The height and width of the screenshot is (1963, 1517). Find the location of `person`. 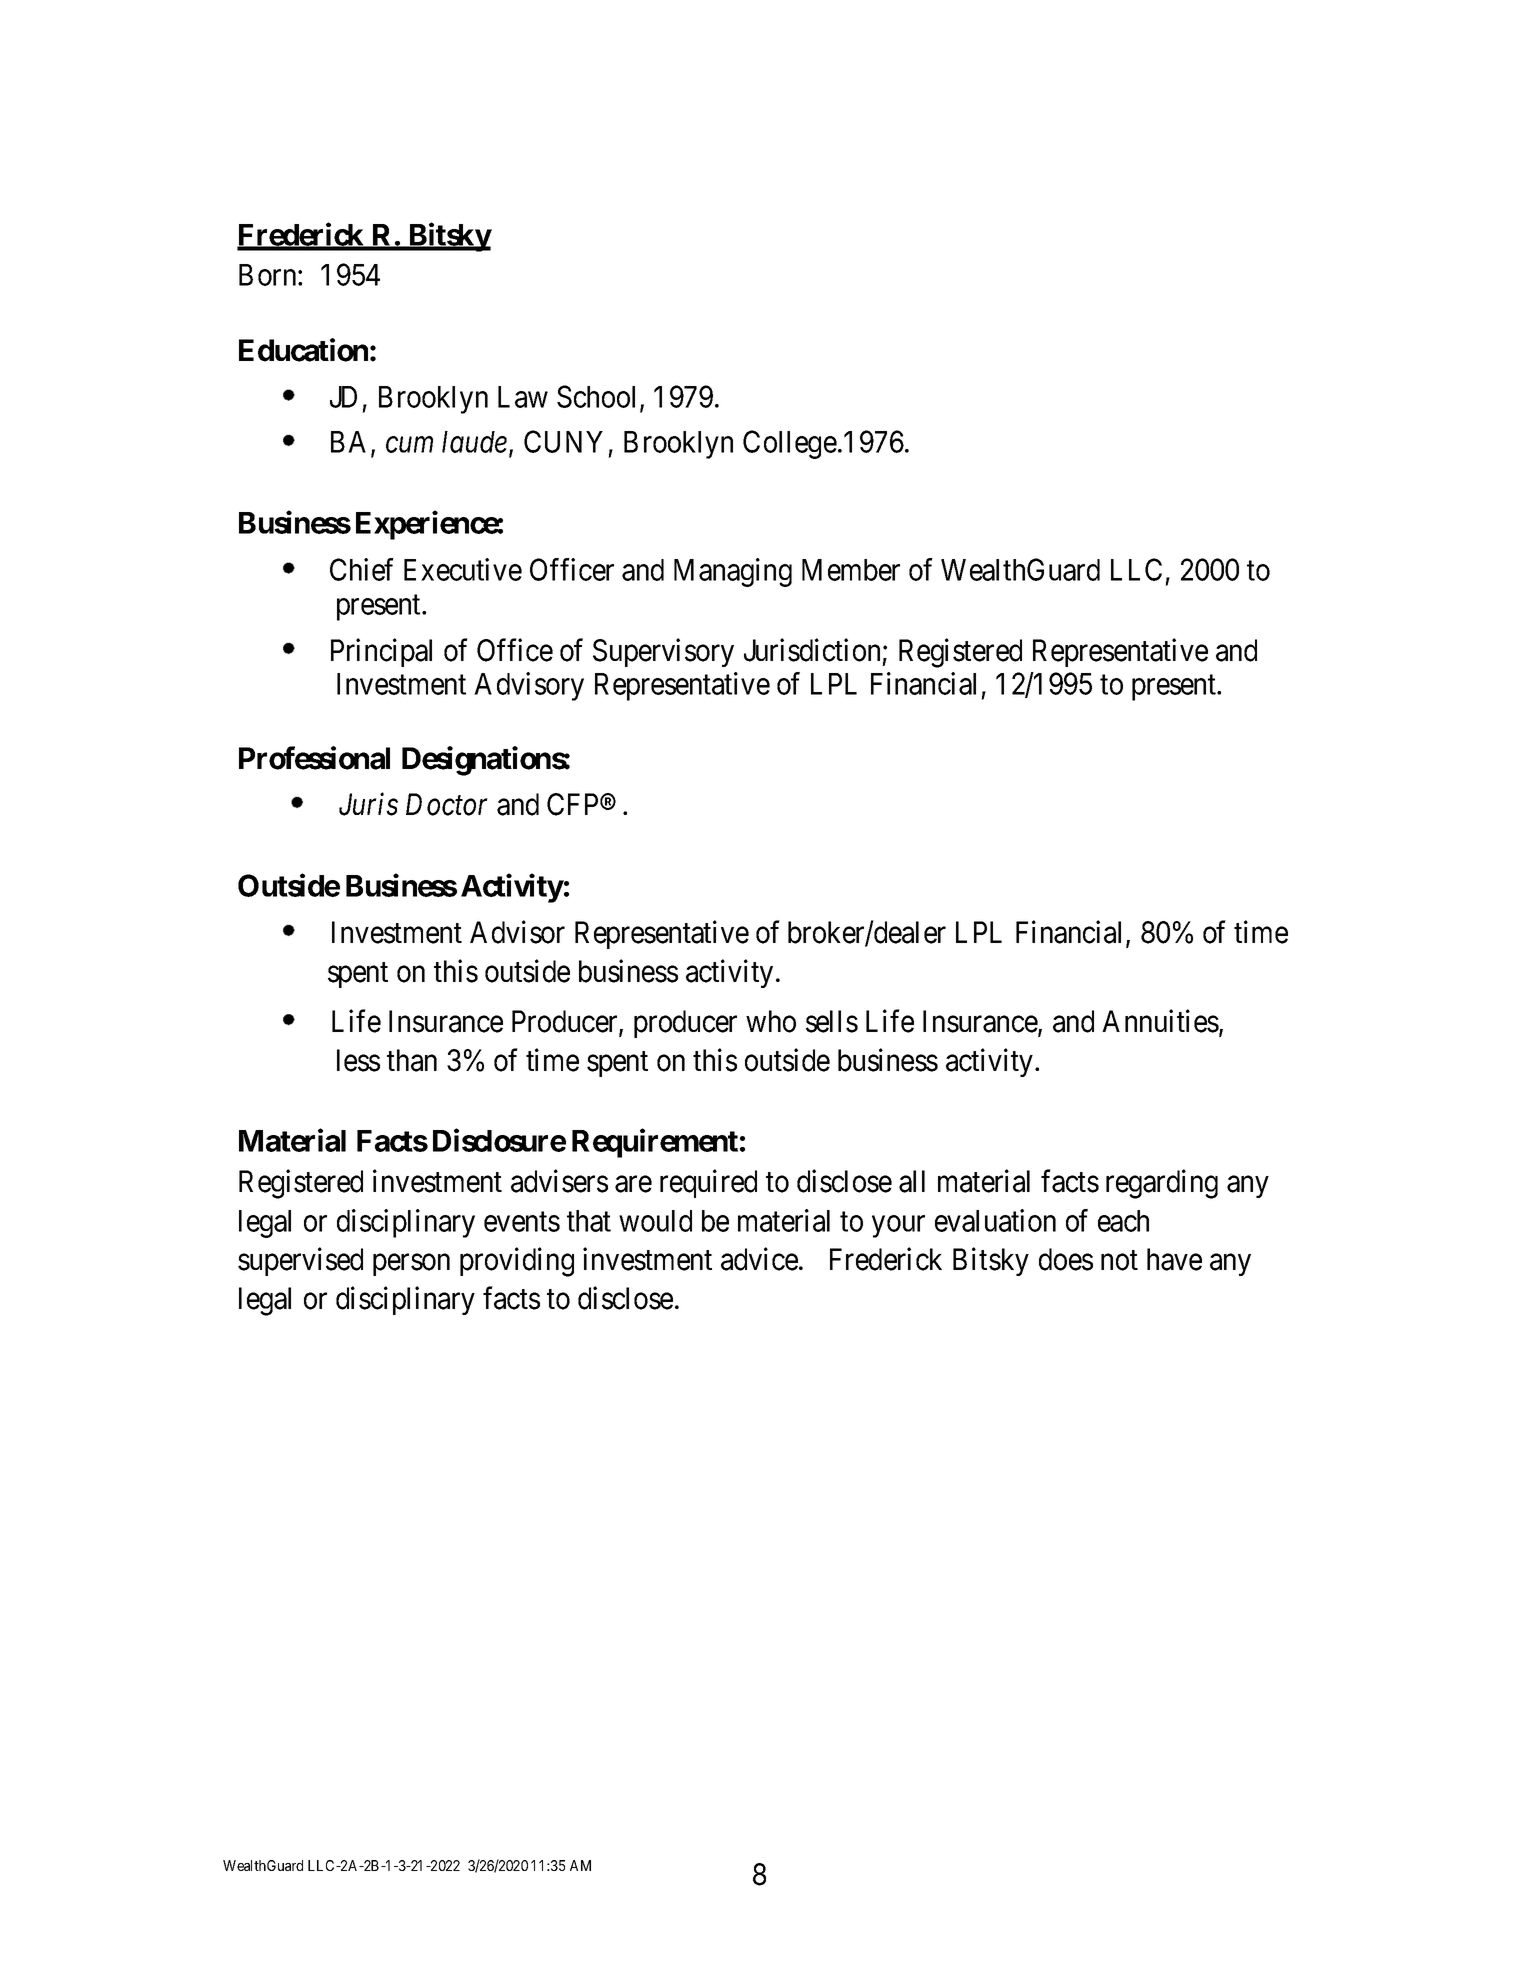

person is located at coordinates (411, 1265).
